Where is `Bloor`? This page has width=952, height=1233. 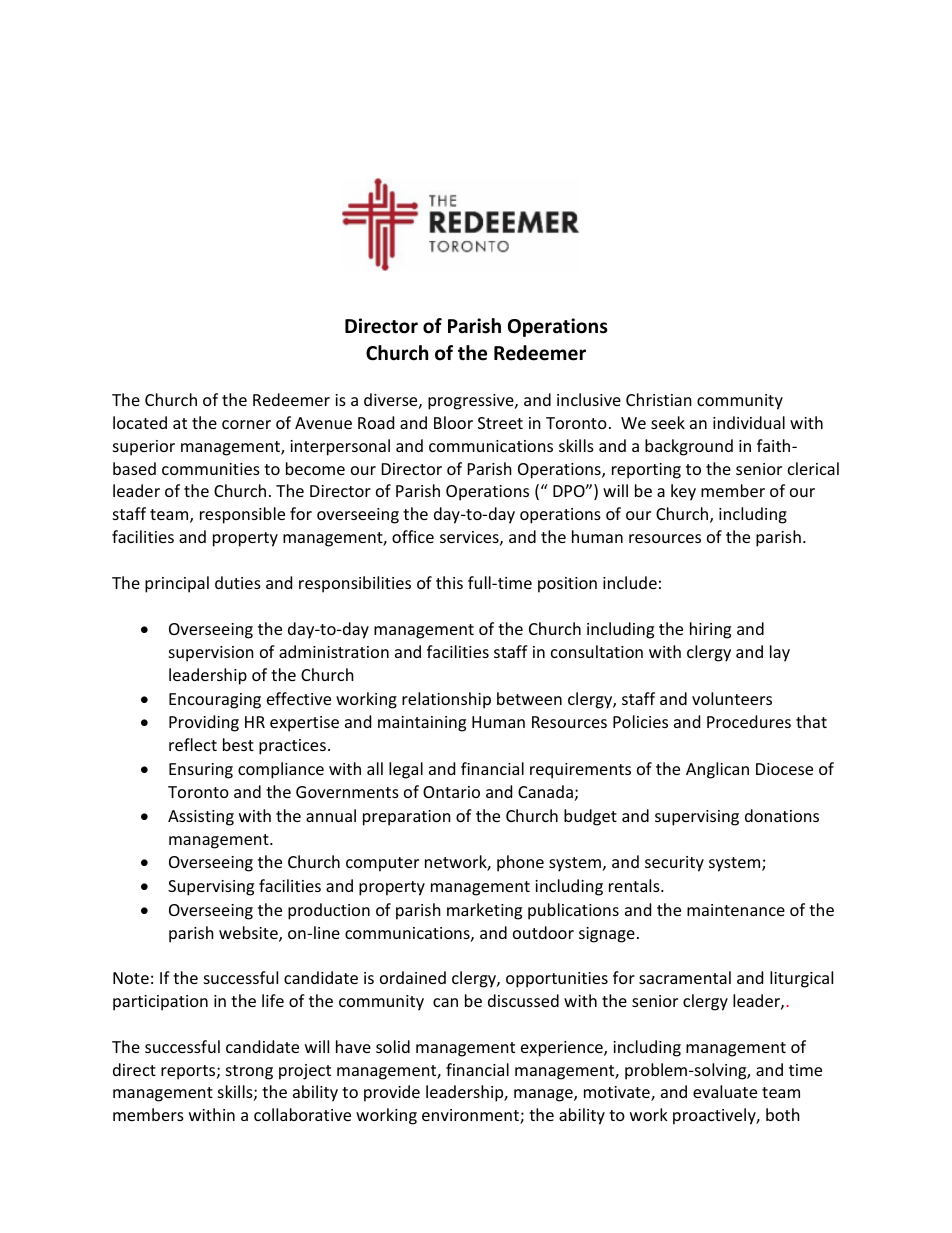
Bloor is located at coordinates (453, 422).
